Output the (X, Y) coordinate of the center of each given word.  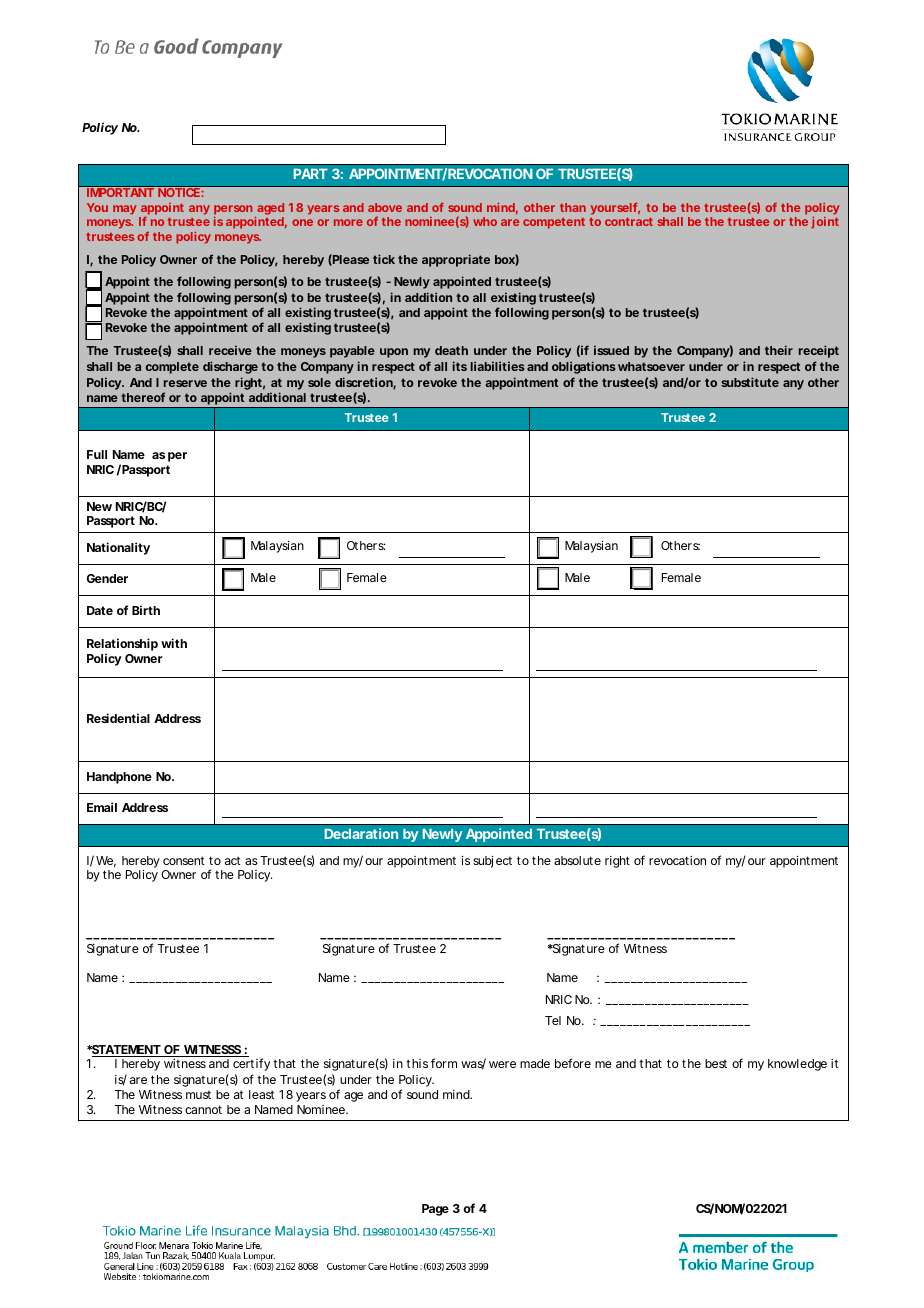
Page (435, 1210)
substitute (750, 382)
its (460, 366)
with (174, 643)
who (485, 221)
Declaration (361, 833)
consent (183, 860)
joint (825, 223)
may (125, 210)
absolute (577, 860)
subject (492, 862)
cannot (203, 1109)
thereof (143, 397)
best (716, 1063)
